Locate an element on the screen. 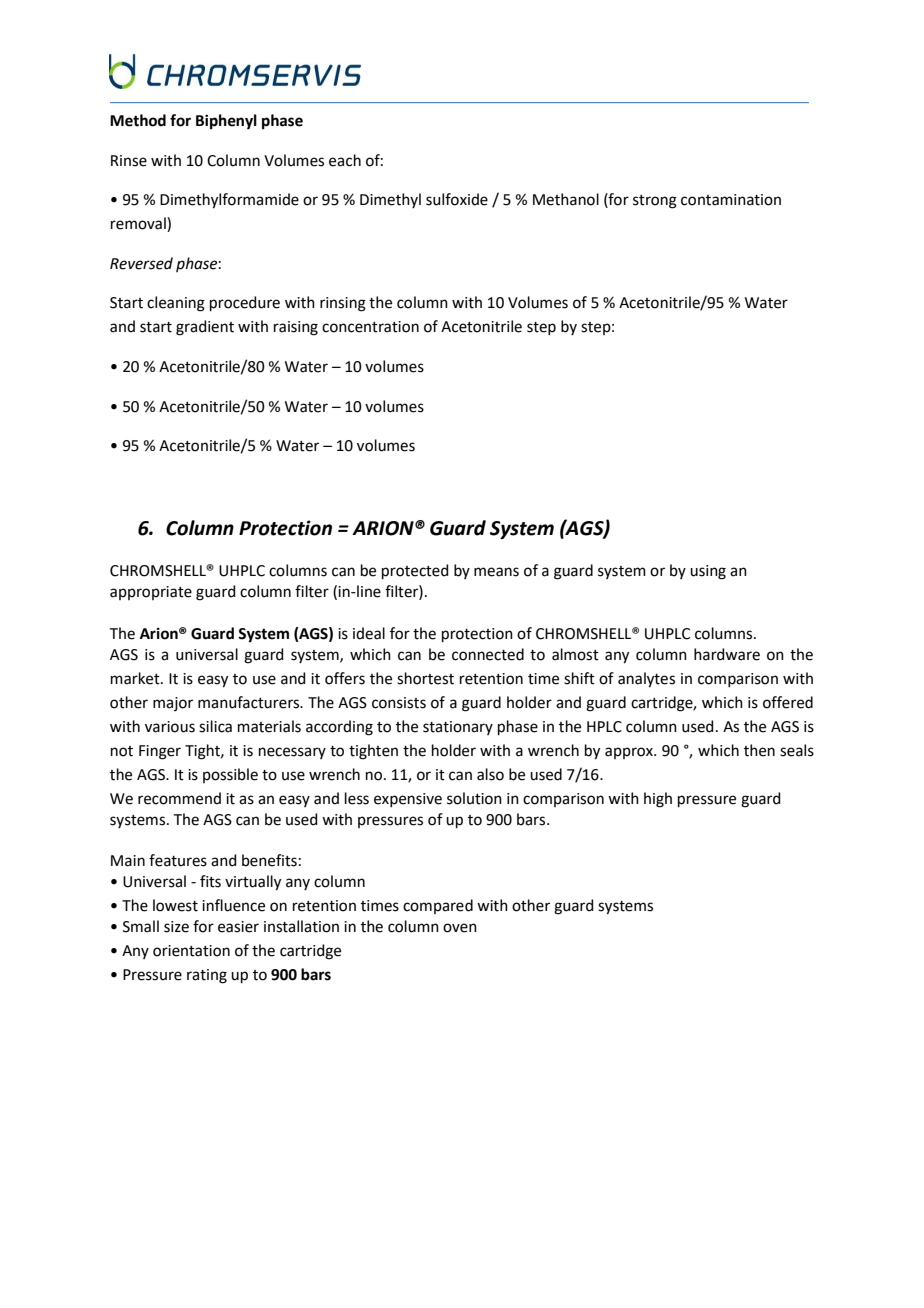 The image size is (924, 1308). contamination is located at coordinates (731, 200).
